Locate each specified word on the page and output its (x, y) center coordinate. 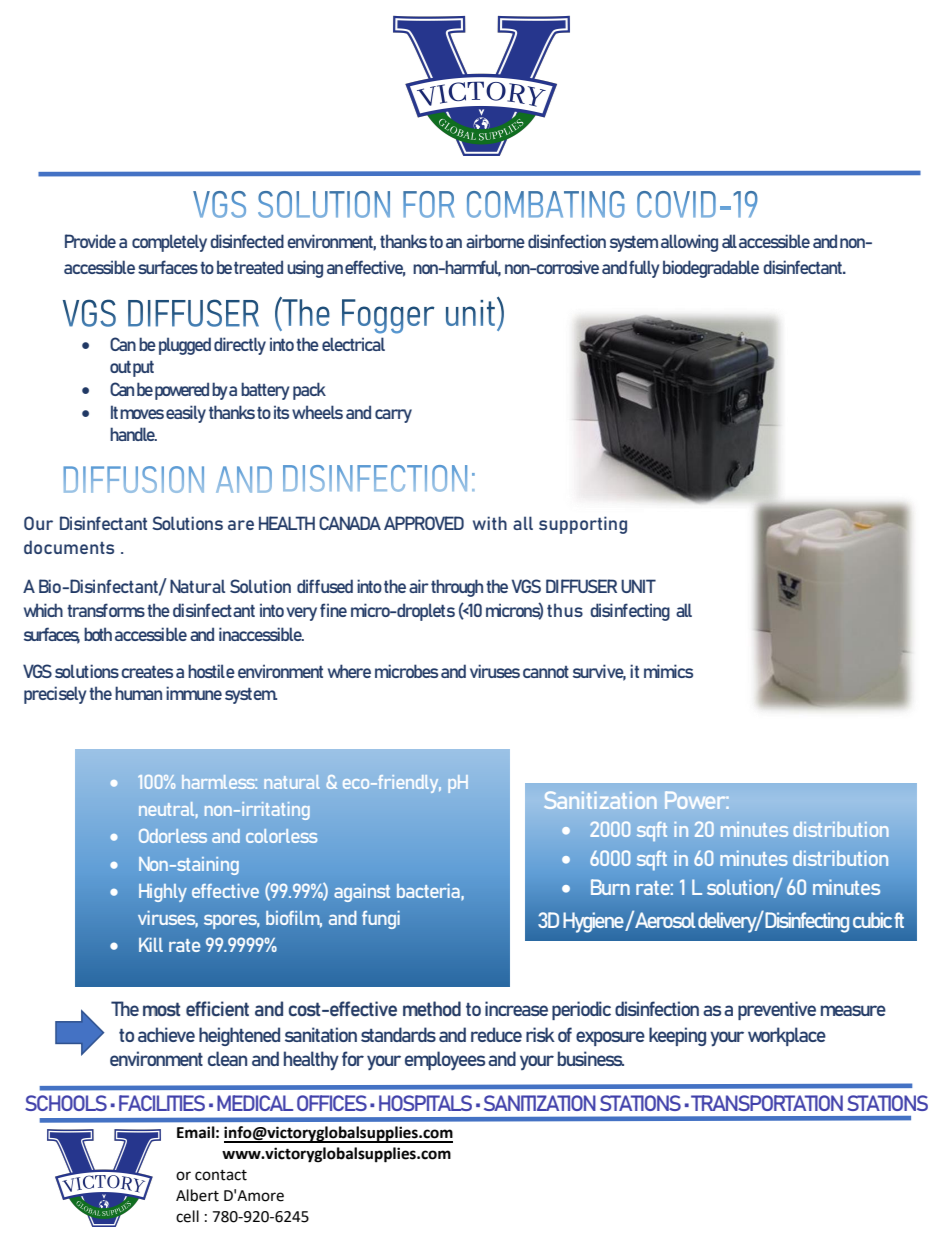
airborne (495, 241)
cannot (546, 672)
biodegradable (711, 269)
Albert (197, 1195)
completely (169, 243)
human (138, 693)
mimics (668, 671)
